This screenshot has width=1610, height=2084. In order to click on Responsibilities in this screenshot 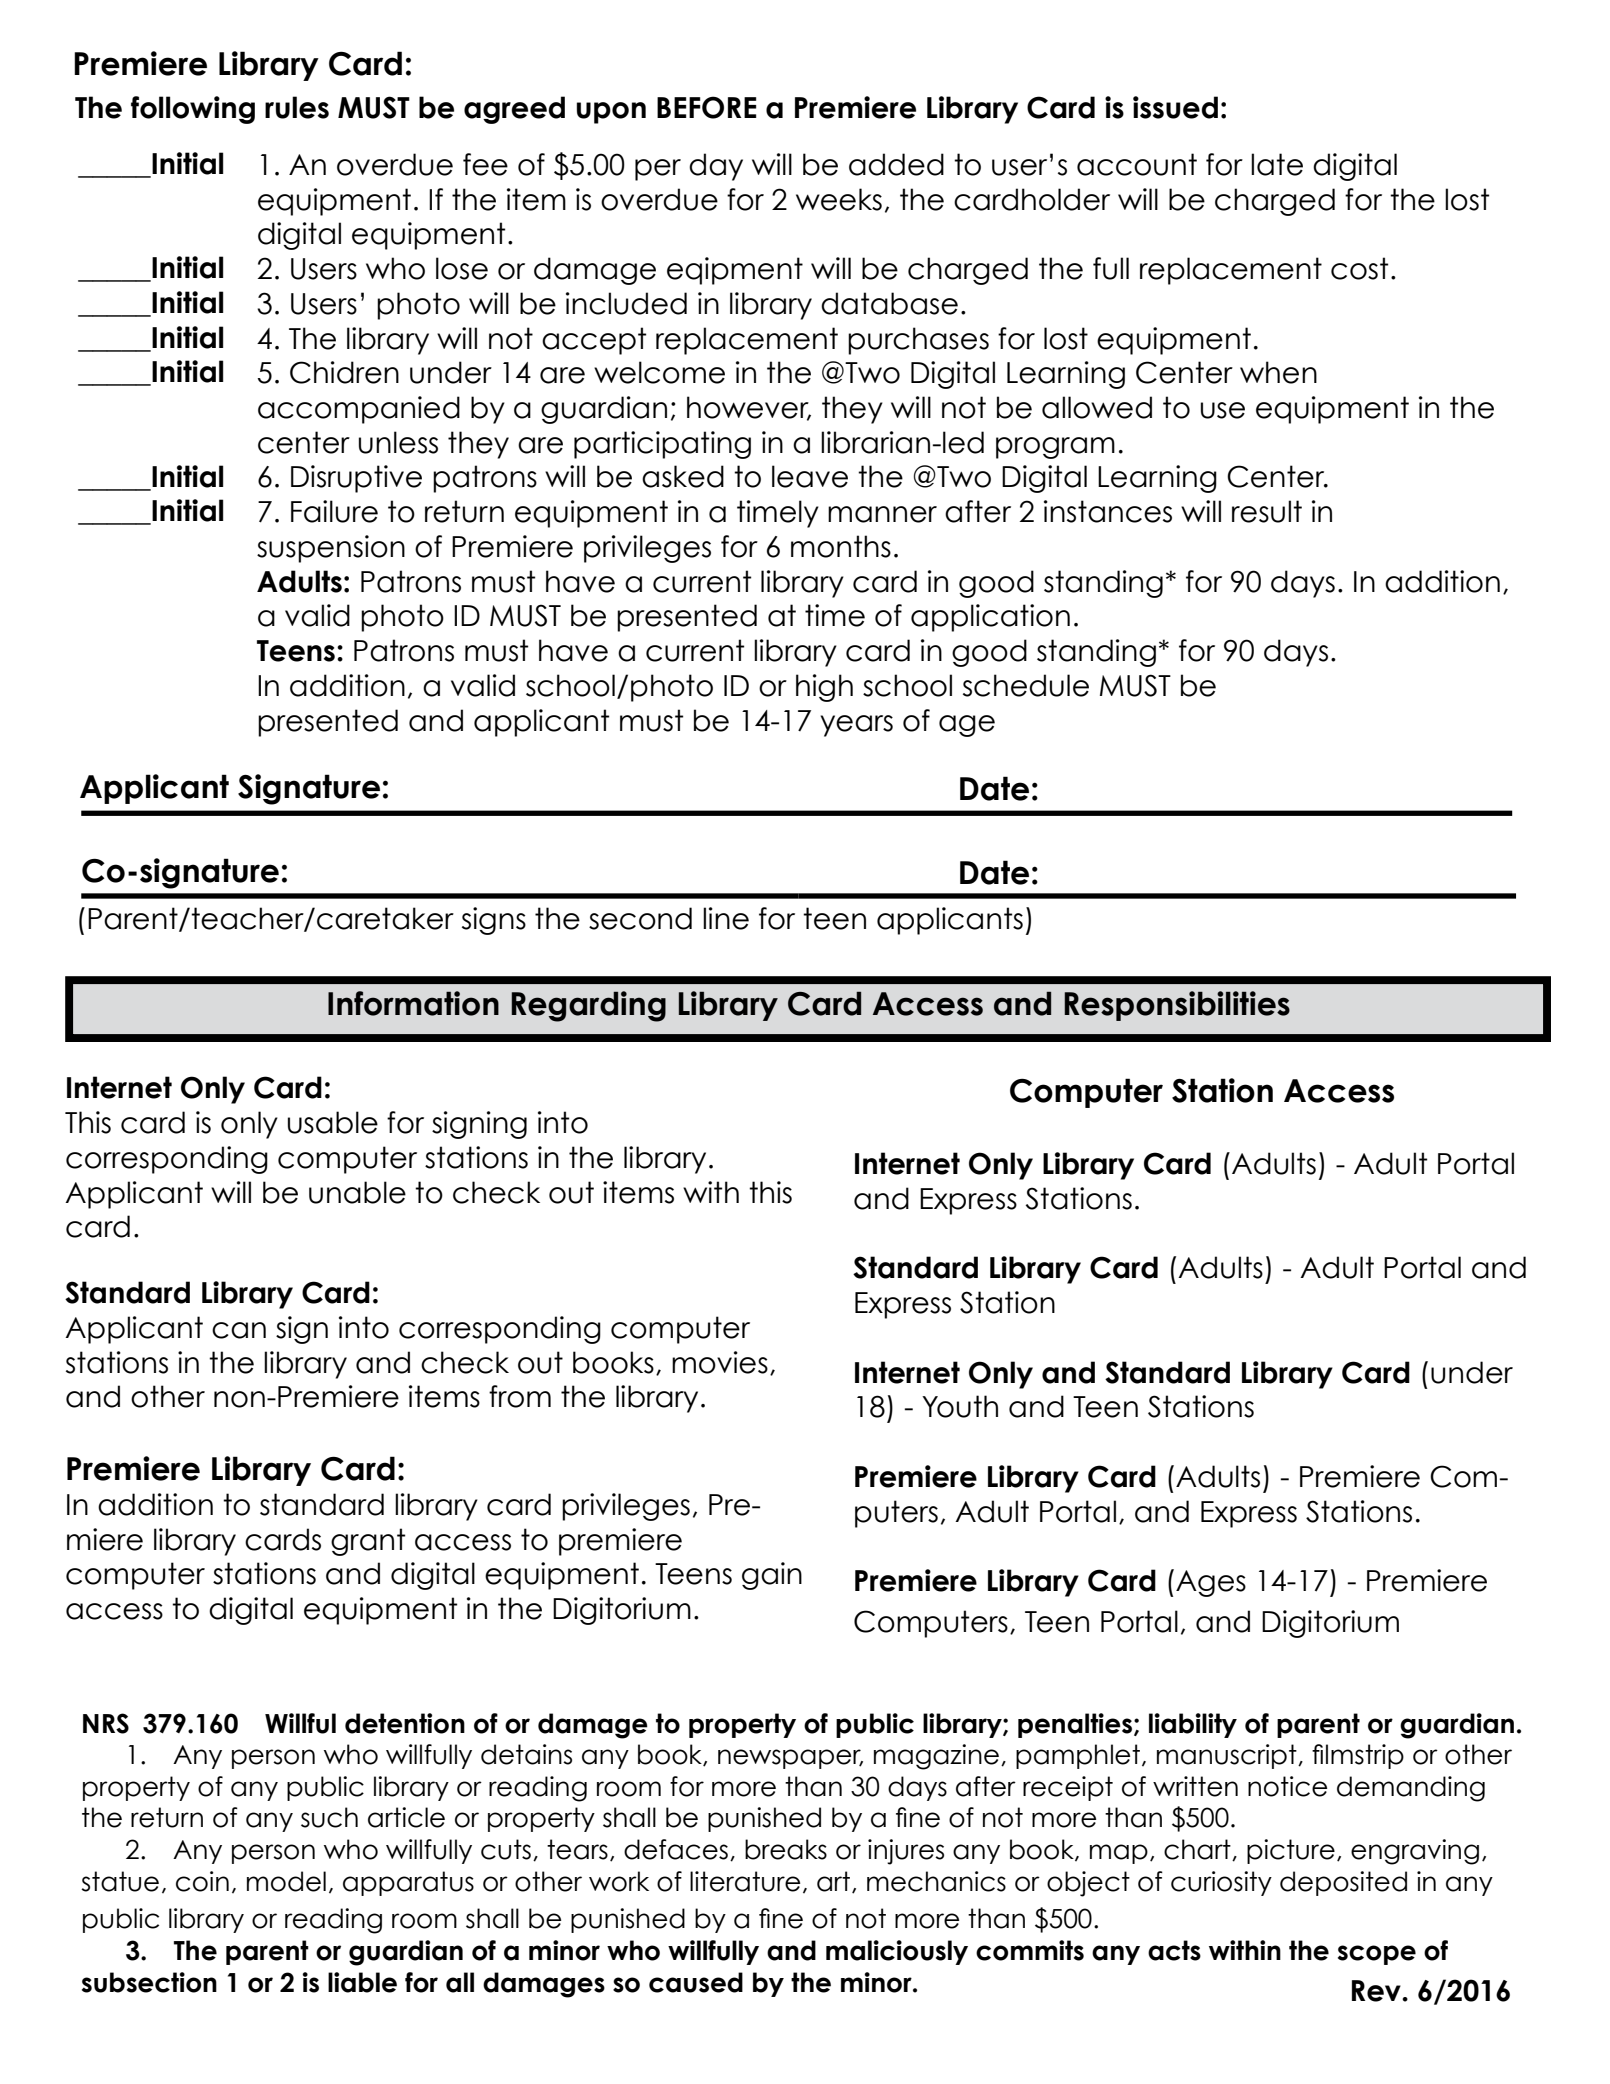, I will do `click(1177, 1006)`.
